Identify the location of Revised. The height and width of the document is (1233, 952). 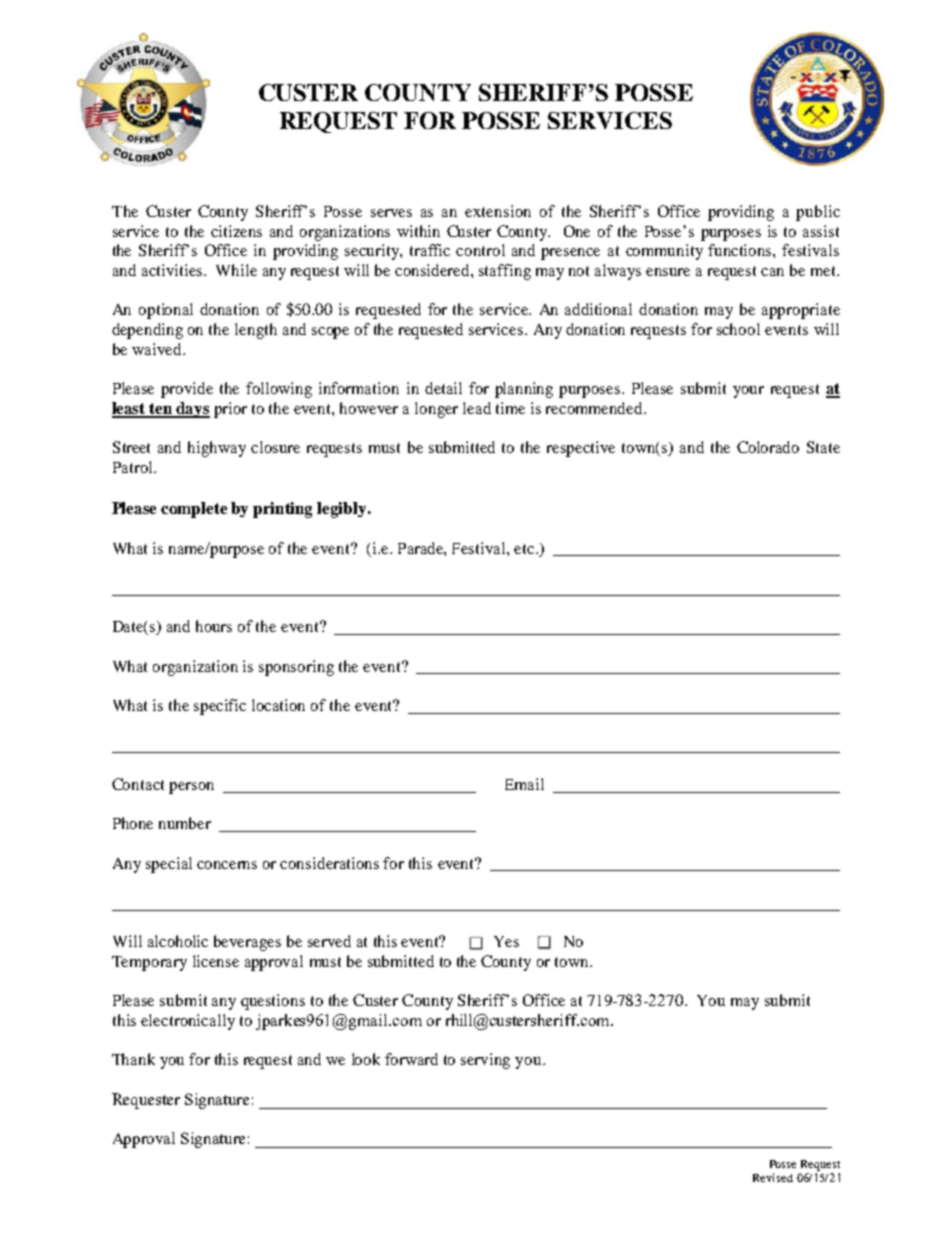
(773, 1177).
